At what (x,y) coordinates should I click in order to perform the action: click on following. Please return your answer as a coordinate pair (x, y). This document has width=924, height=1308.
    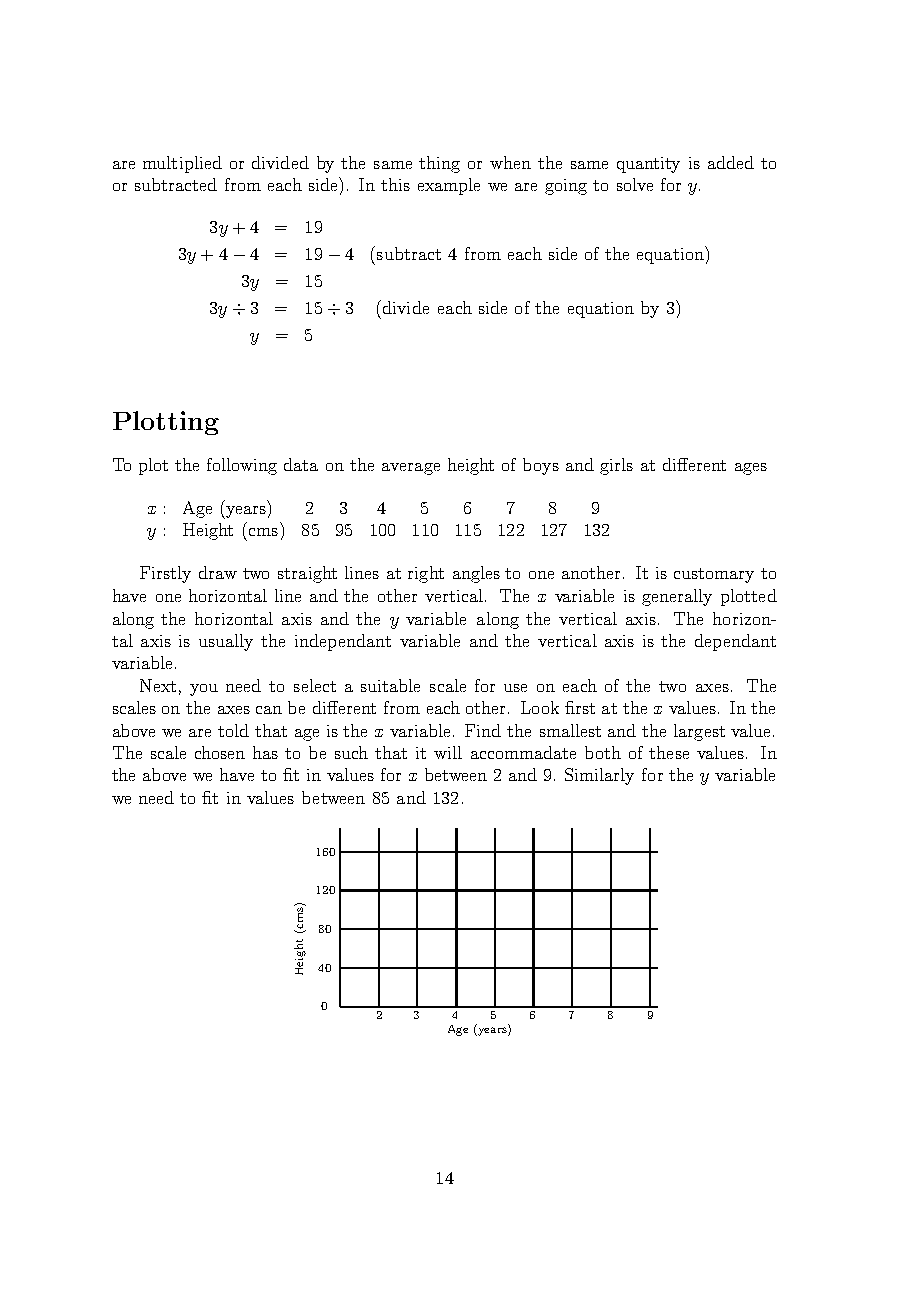
    Looking at the image, I should click on (242, 466).
